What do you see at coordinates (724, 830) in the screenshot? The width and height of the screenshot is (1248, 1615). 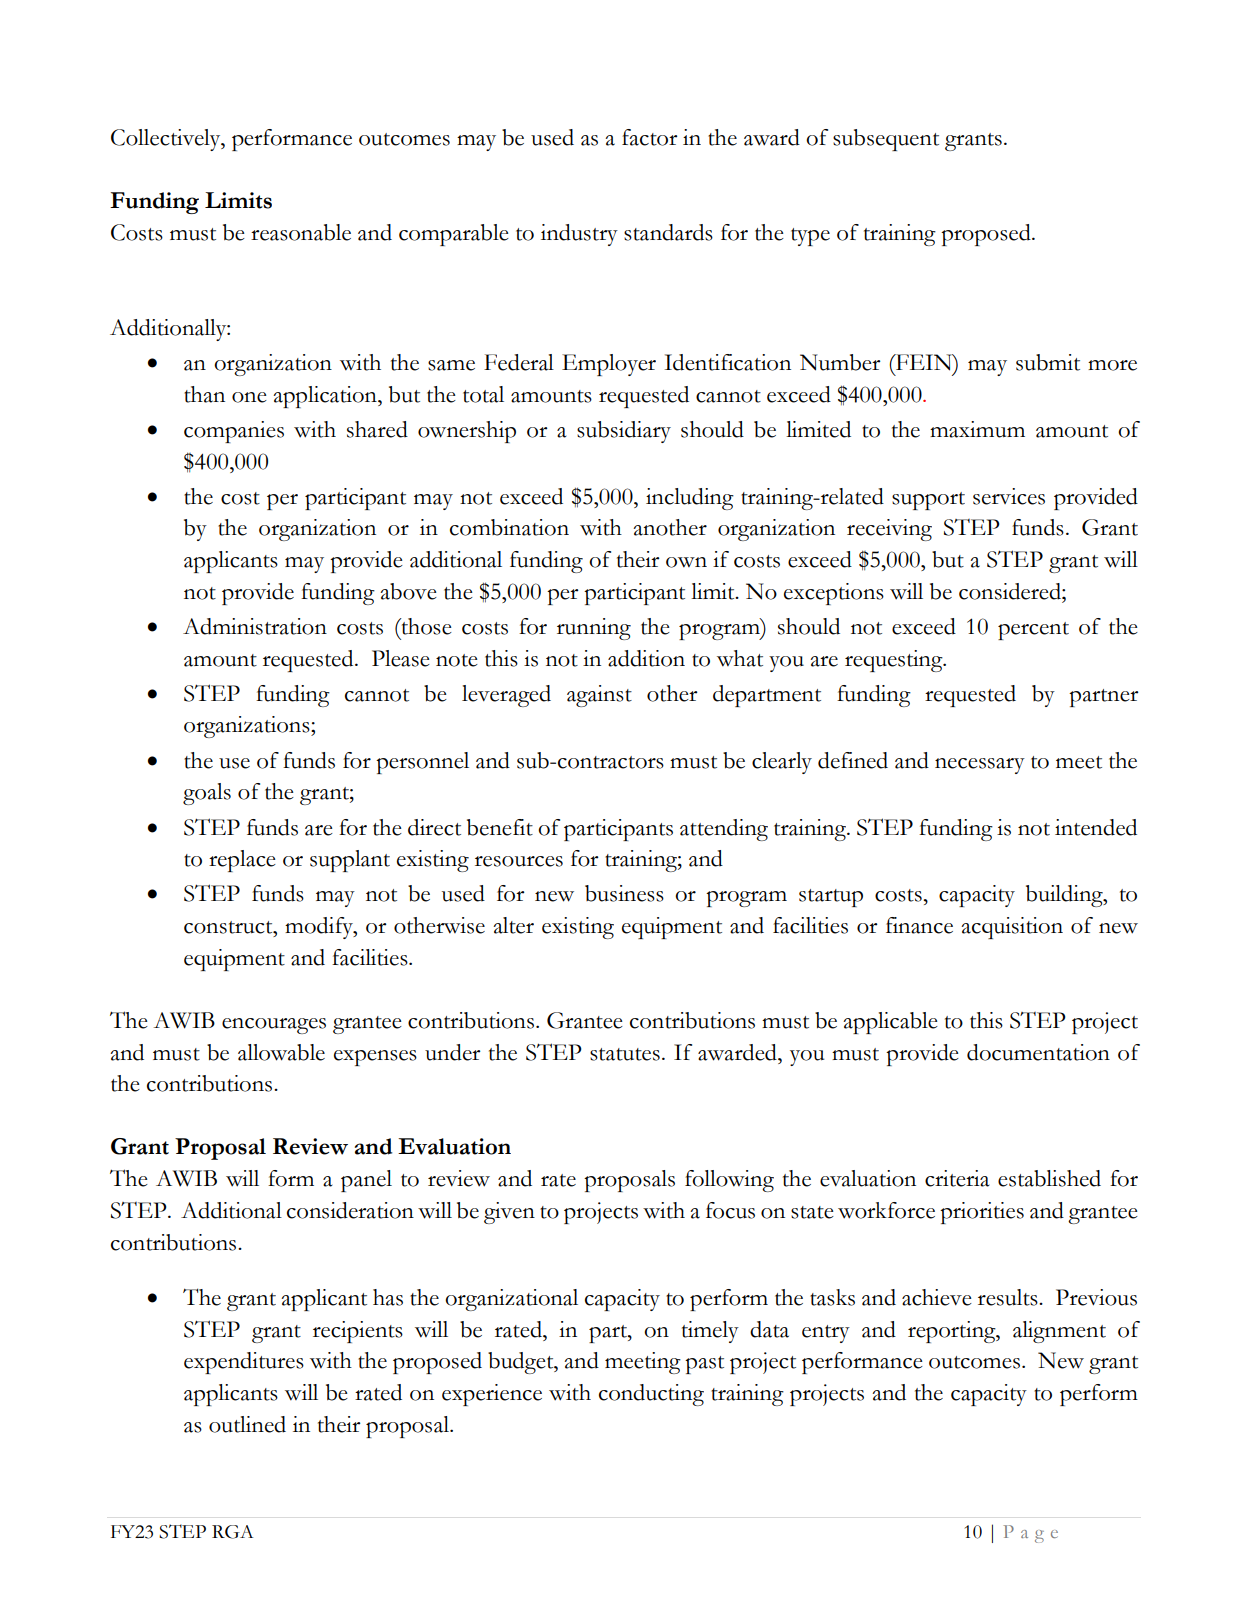 I see `attending` at bounding box center [724, 830].
